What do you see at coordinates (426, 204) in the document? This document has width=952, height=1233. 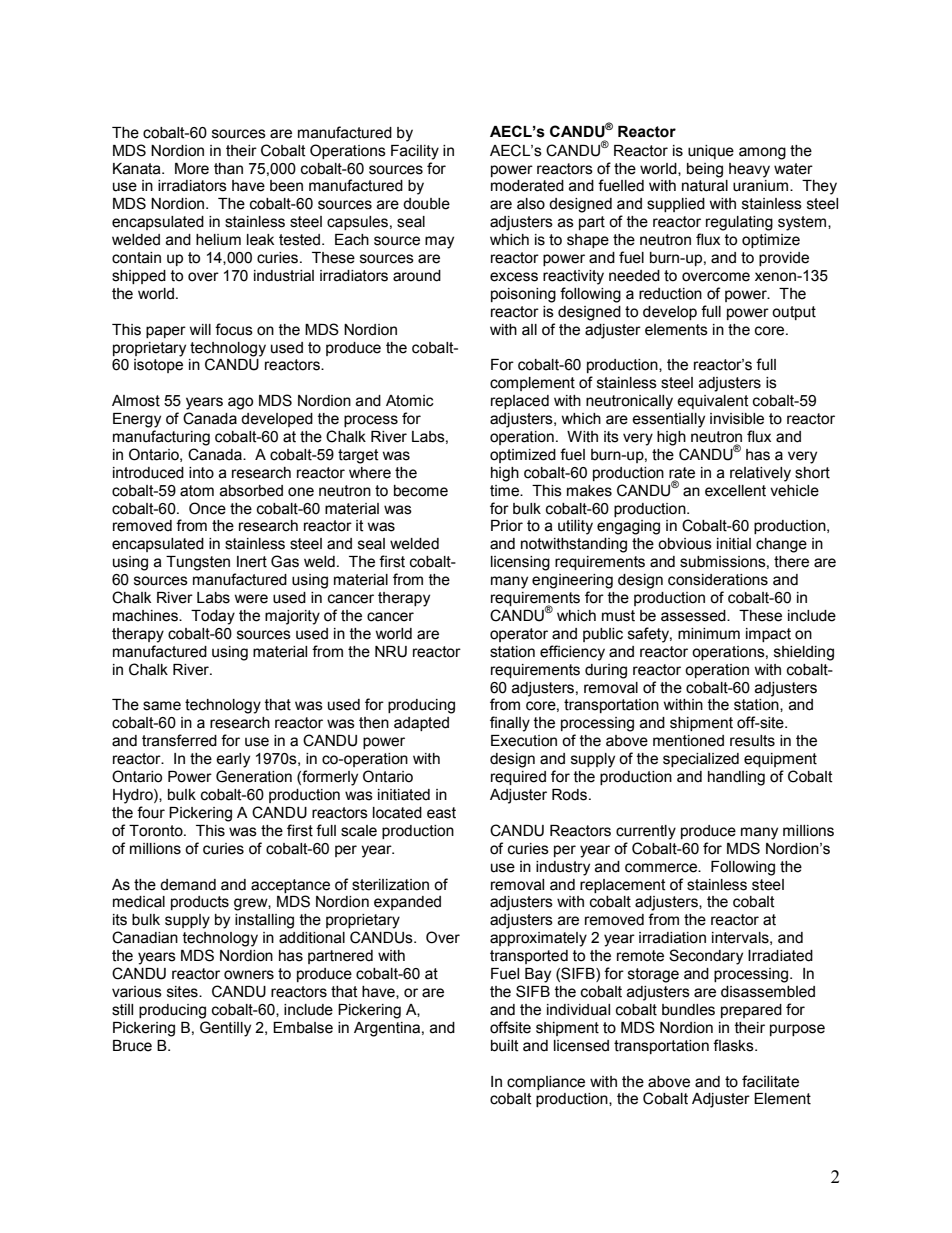 I see `double` at bounding box center [426, 204].
